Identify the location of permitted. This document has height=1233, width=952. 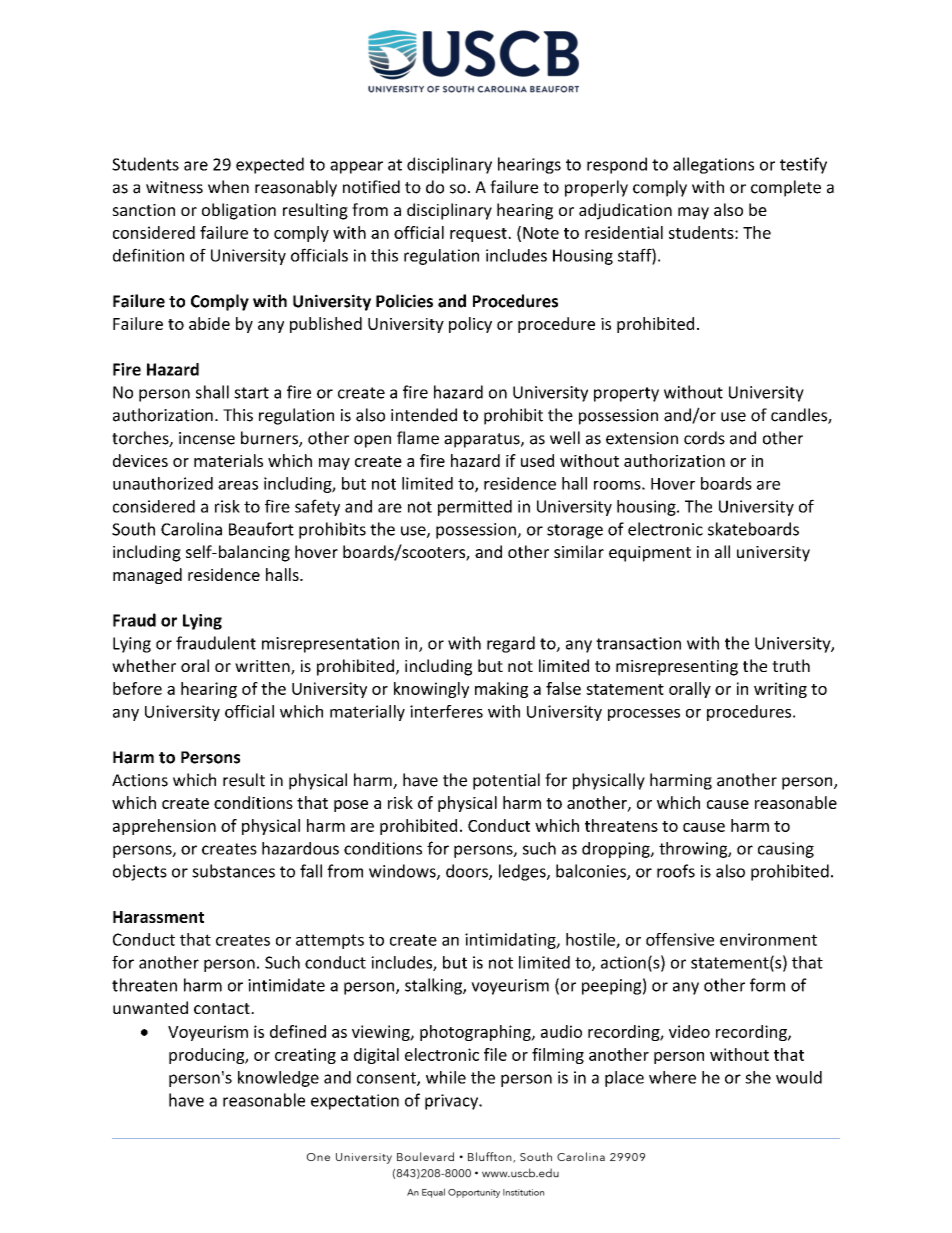
(475, 508).
